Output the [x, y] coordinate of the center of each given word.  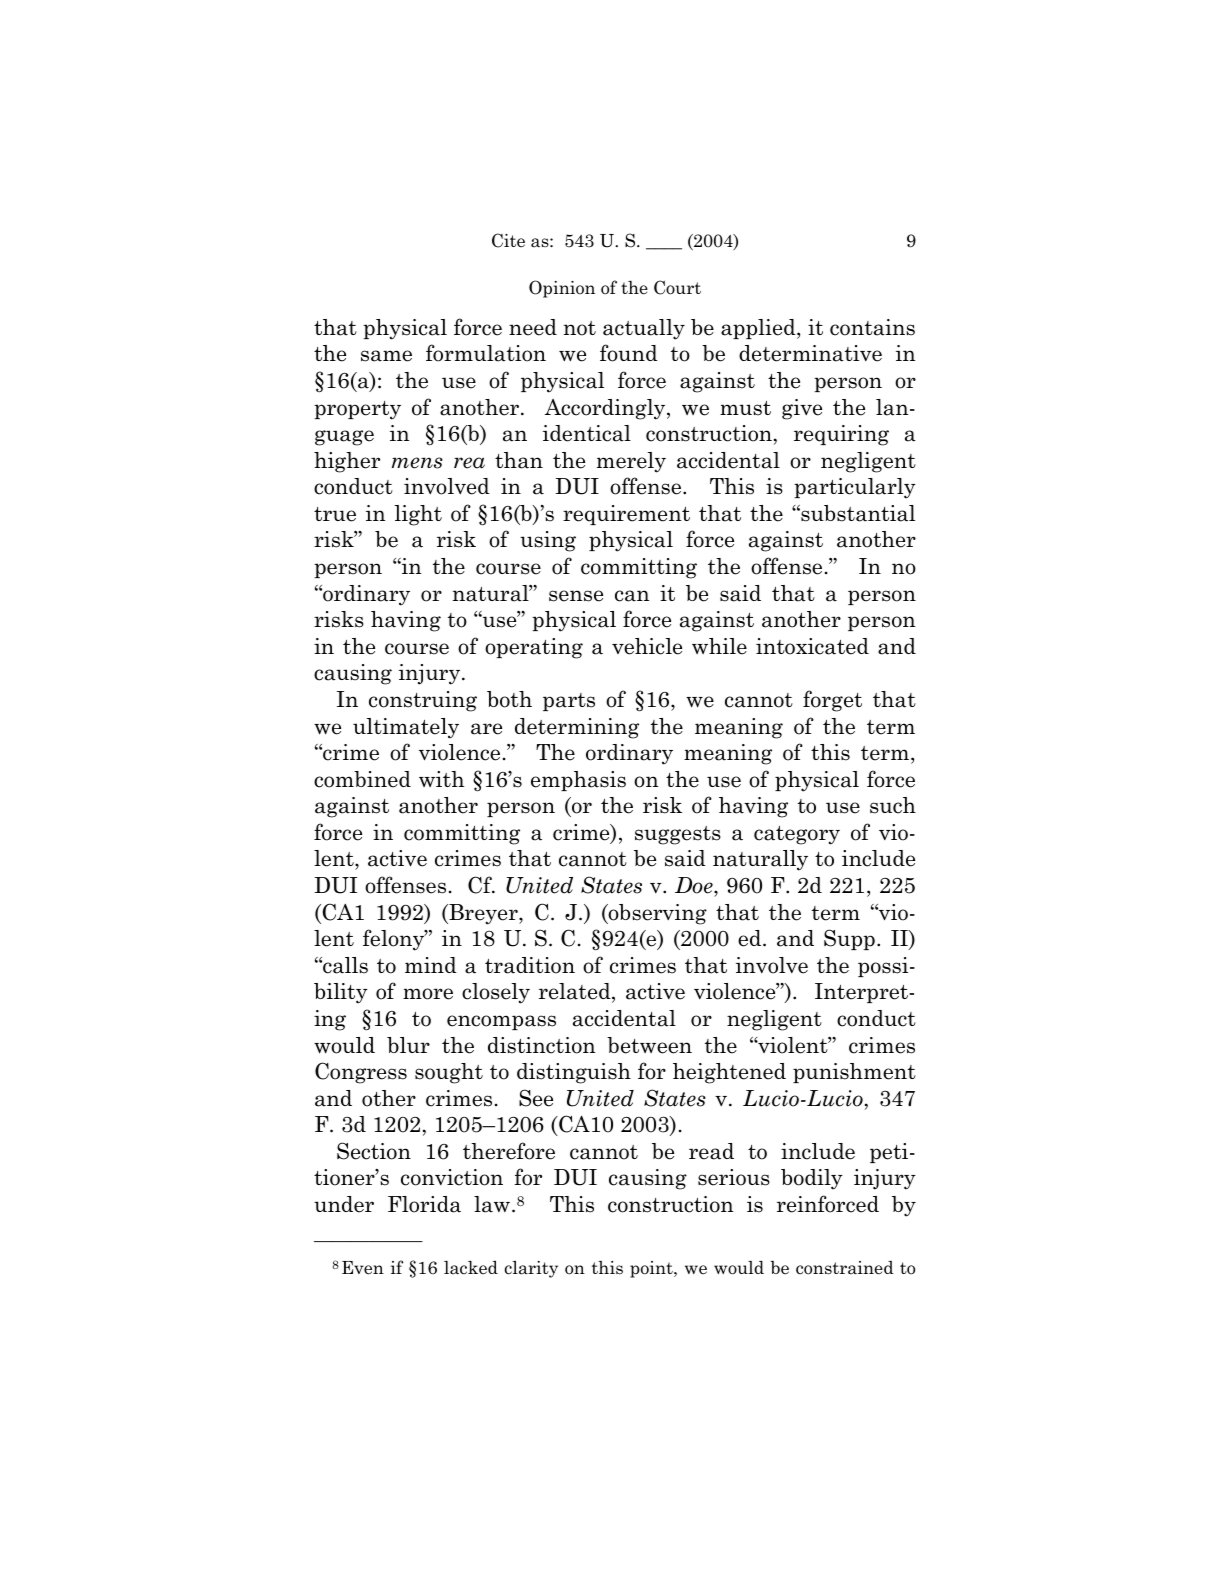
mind [431, 965]
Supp [849, 939]
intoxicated [812, 646]
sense [576, 596]
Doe [695, 885]
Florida [424, 1204]
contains [872, 327]
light [418, 515]
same [386, 356]
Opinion [562, 289]
